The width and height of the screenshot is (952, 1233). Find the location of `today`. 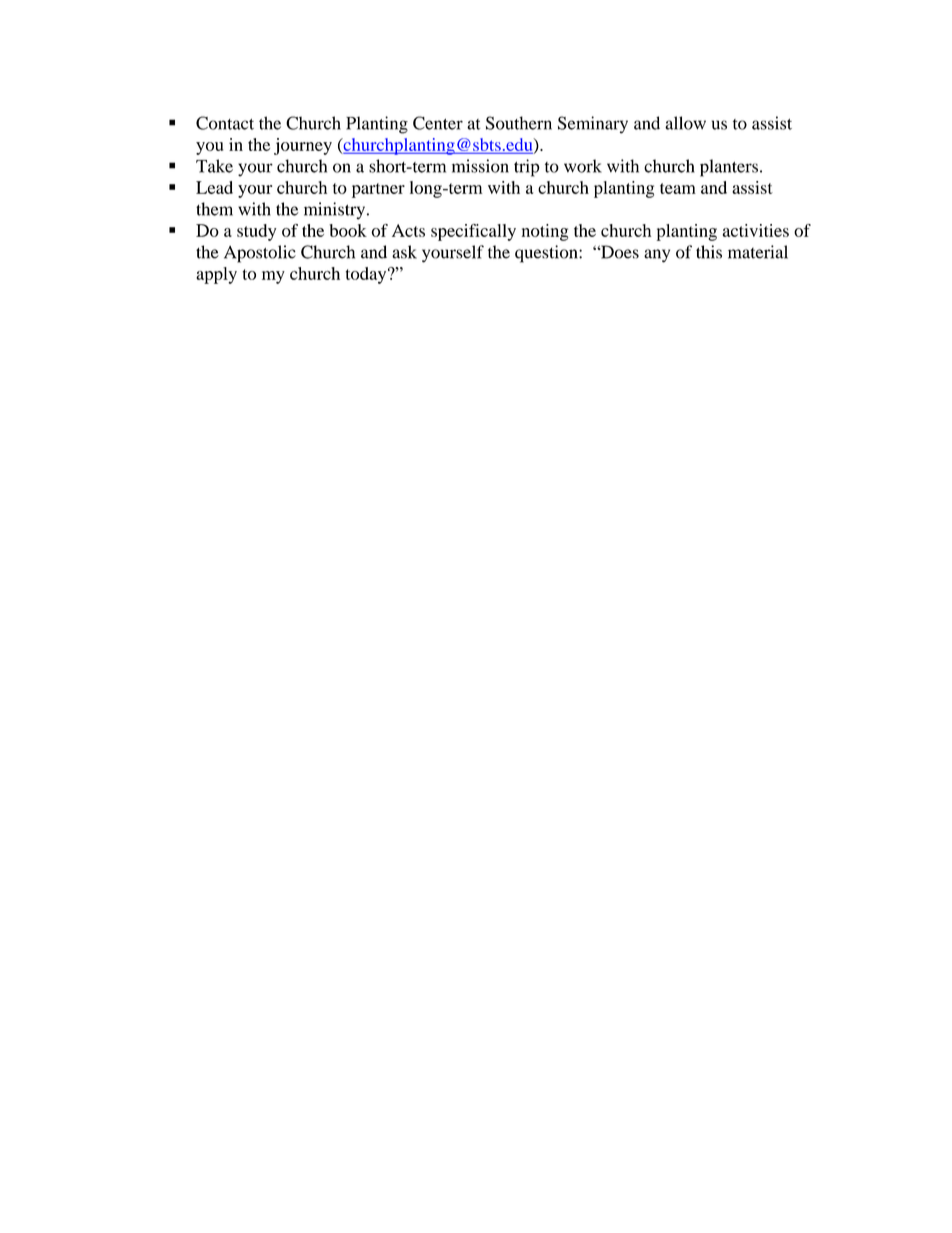

today is located at coordinates (367, 275).
